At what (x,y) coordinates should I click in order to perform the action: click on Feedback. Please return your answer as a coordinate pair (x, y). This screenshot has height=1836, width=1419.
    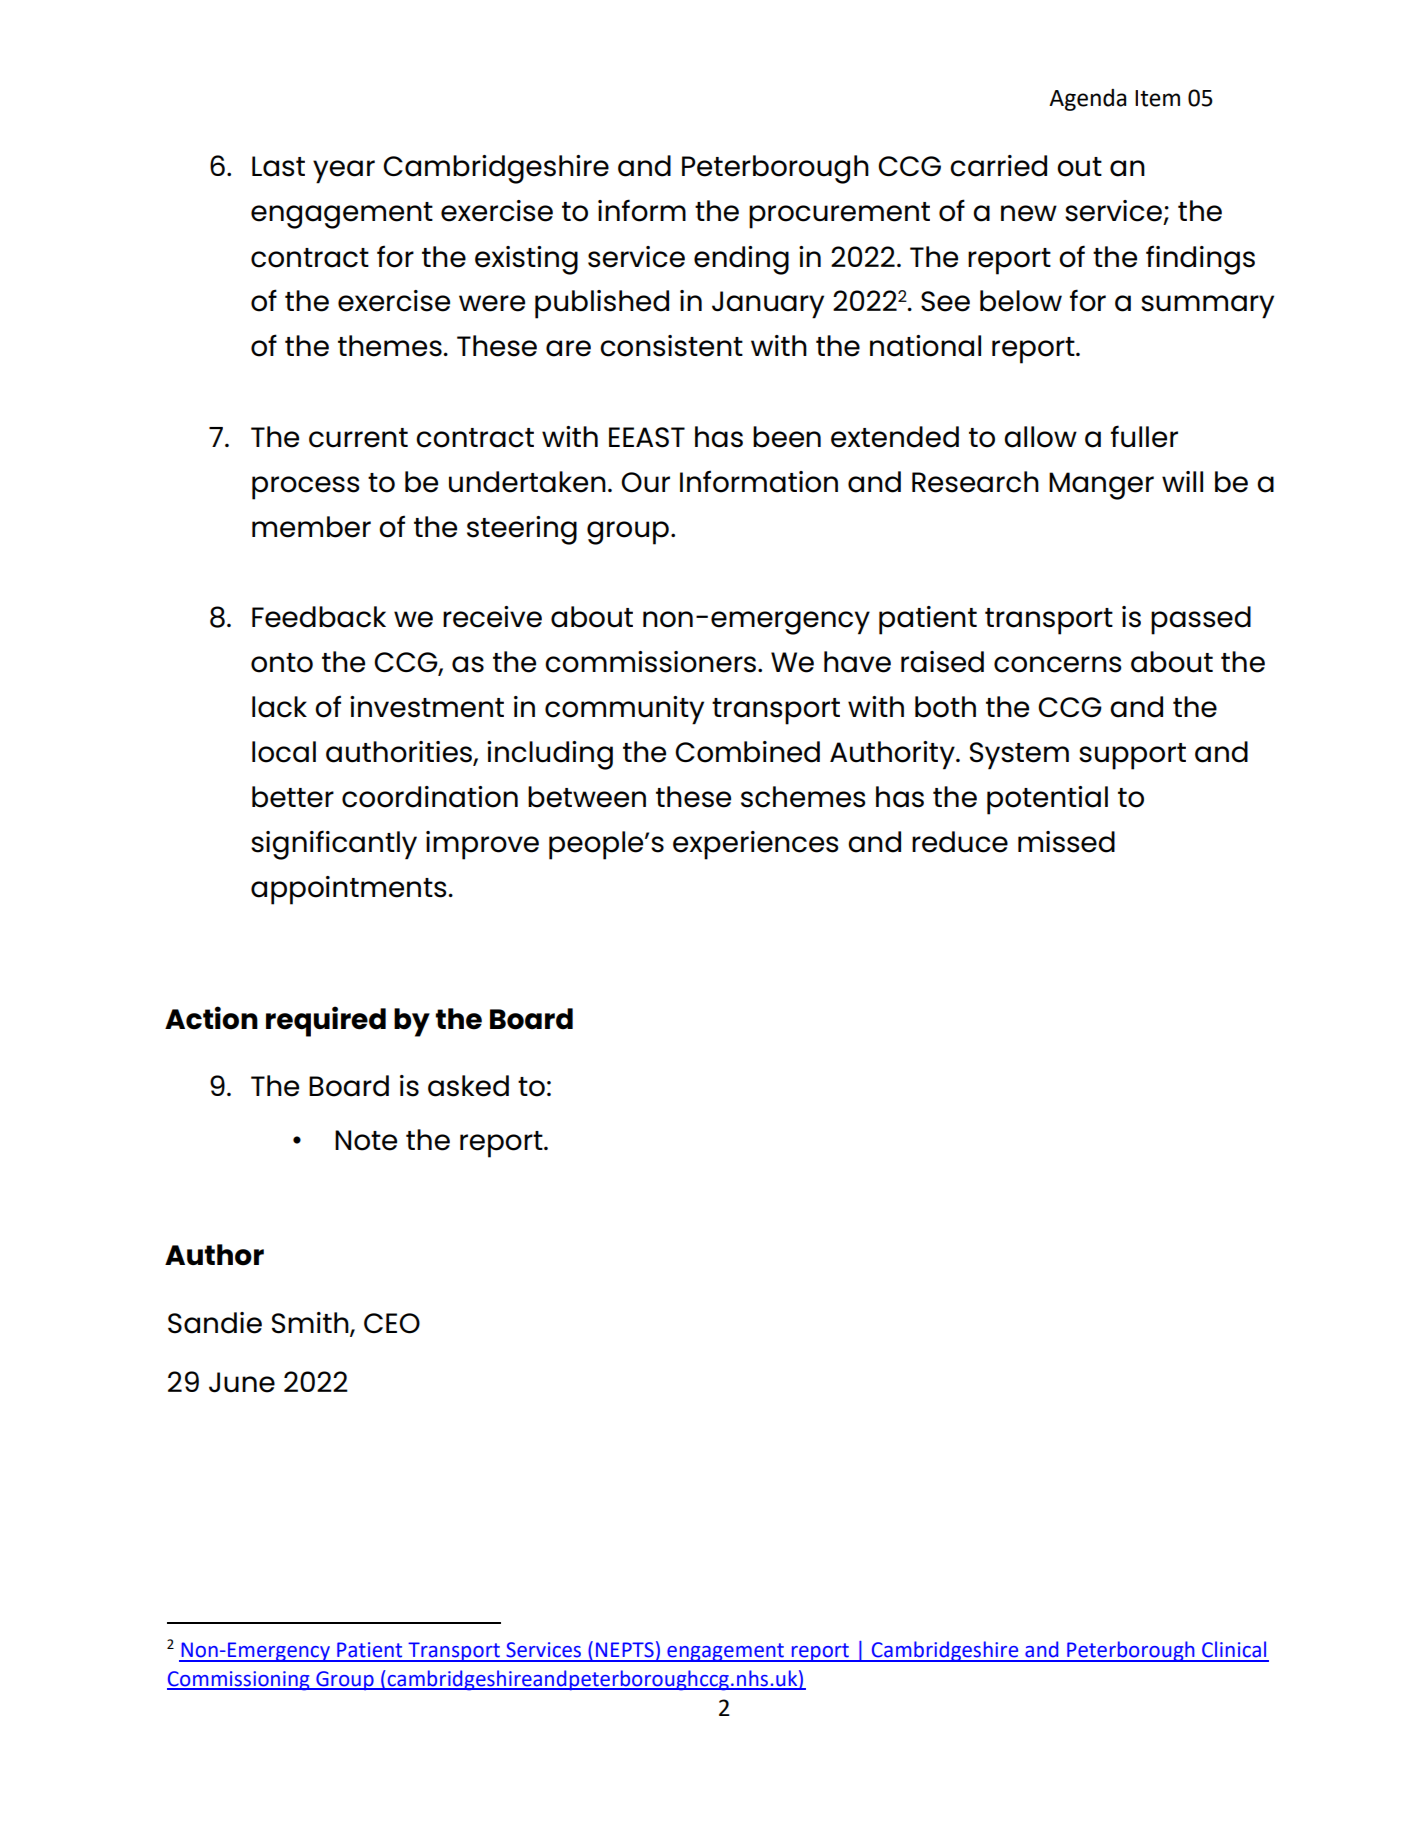
    Looking at the image, I should click on (319, 617).
